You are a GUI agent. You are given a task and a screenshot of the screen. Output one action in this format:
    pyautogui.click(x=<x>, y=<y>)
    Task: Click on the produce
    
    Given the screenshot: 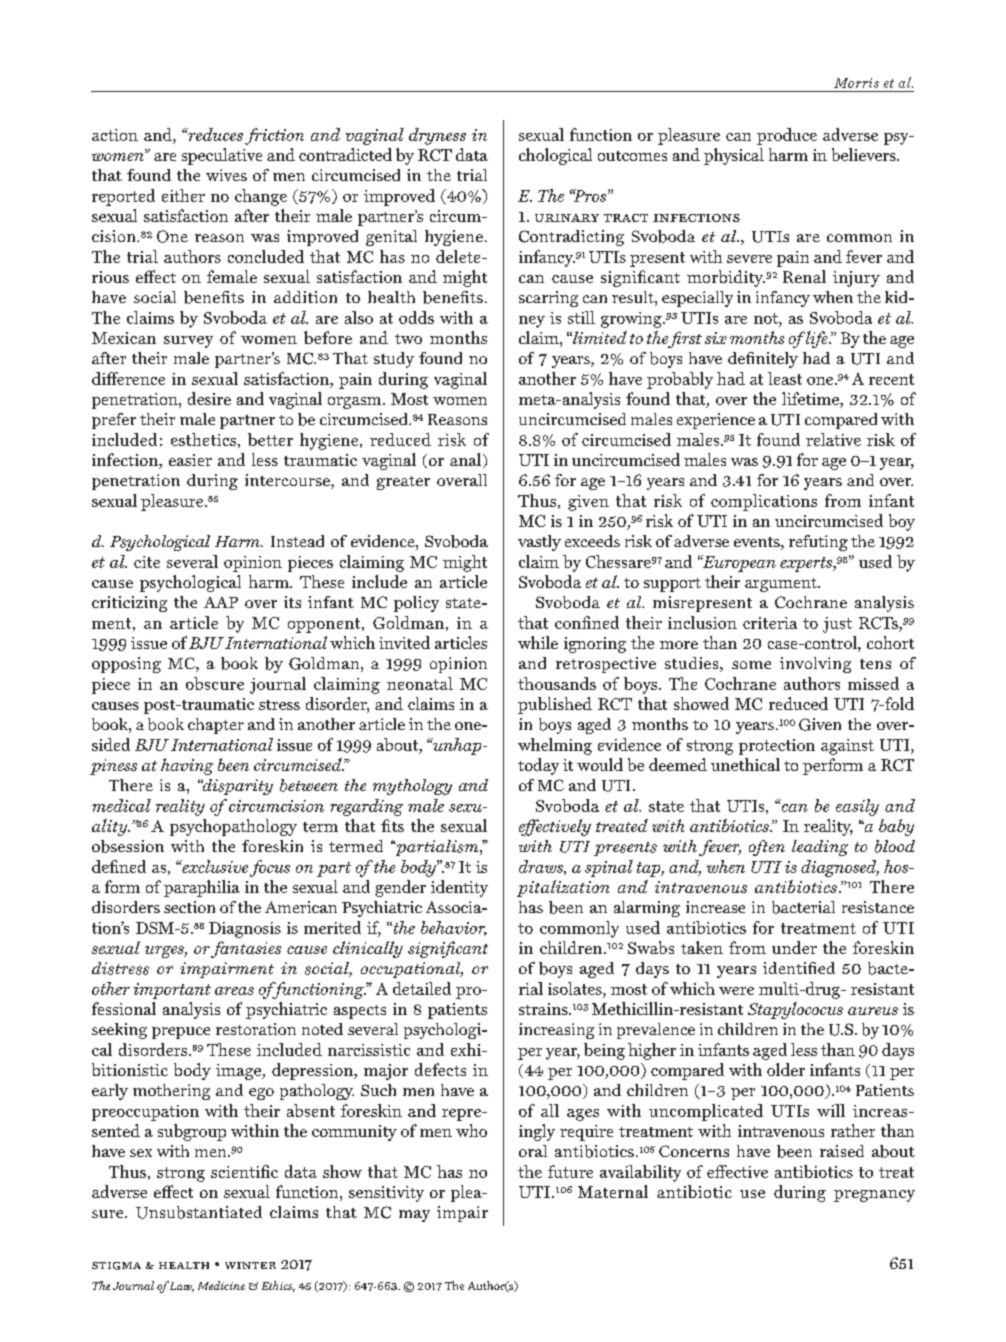 What is the action you would take?
    pyautogui.click(x=787, y=136)
